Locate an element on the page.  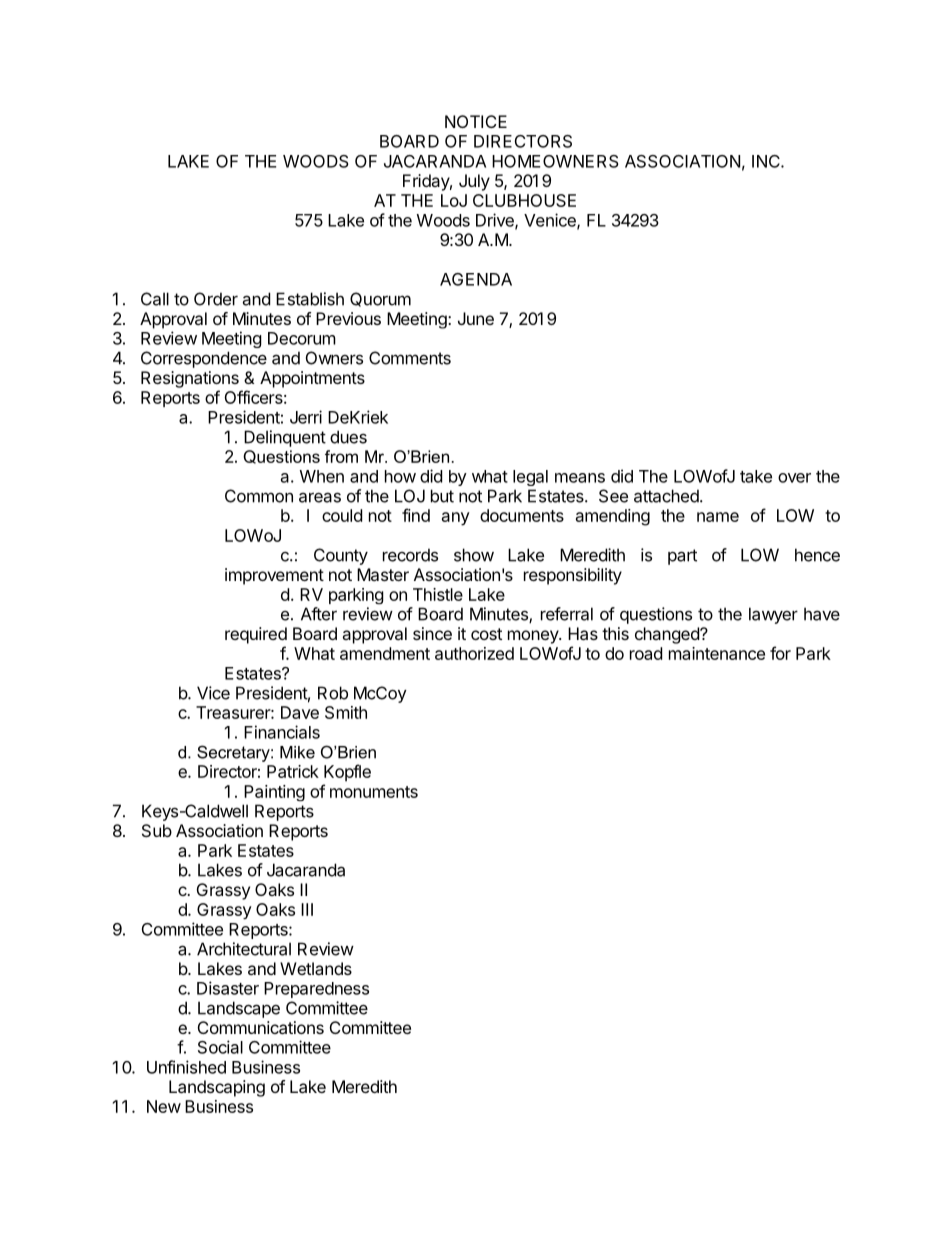
take is located at coordinates (756, 476).
